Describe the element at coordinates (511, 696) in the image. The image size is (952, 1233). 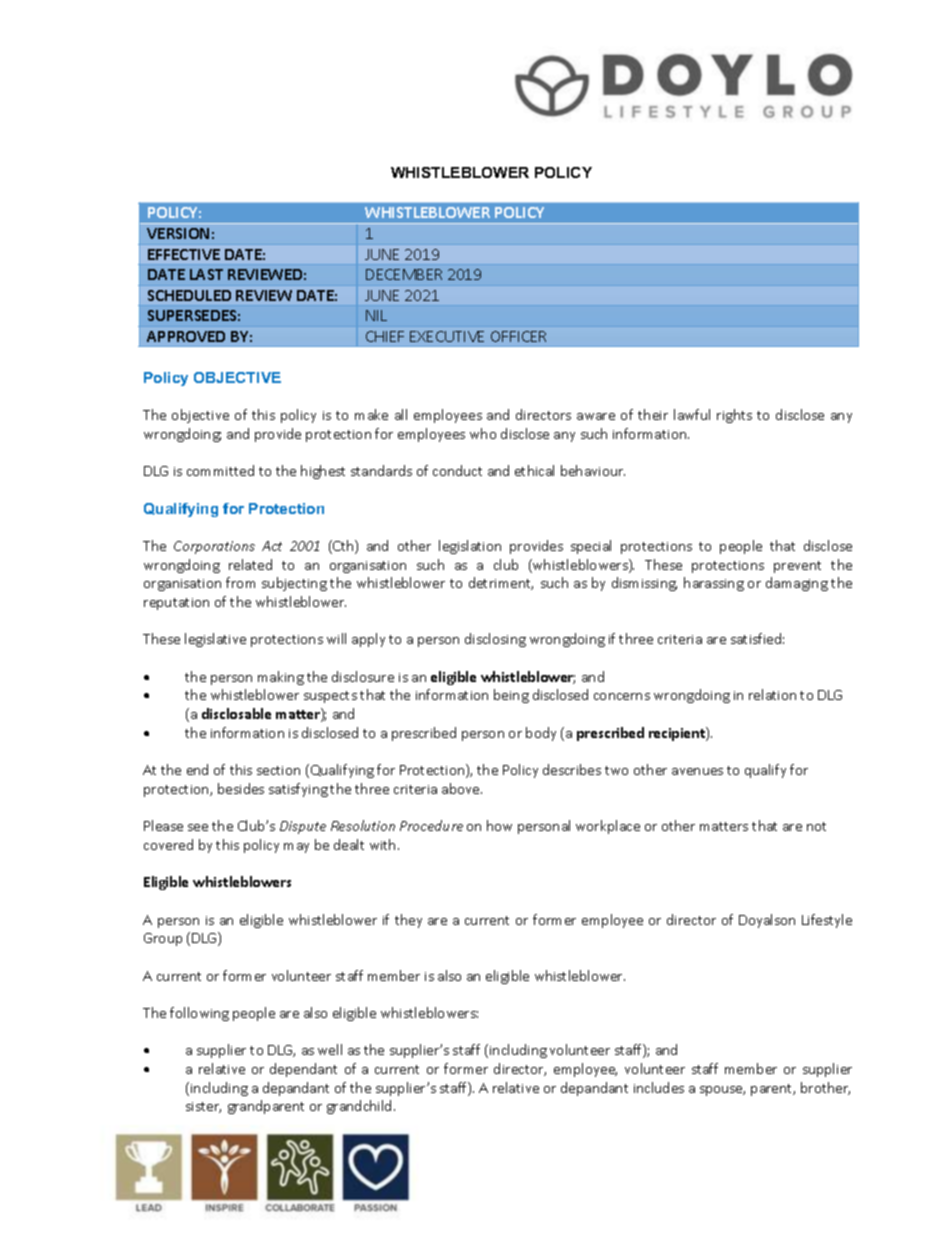
I see `being` at that location.
